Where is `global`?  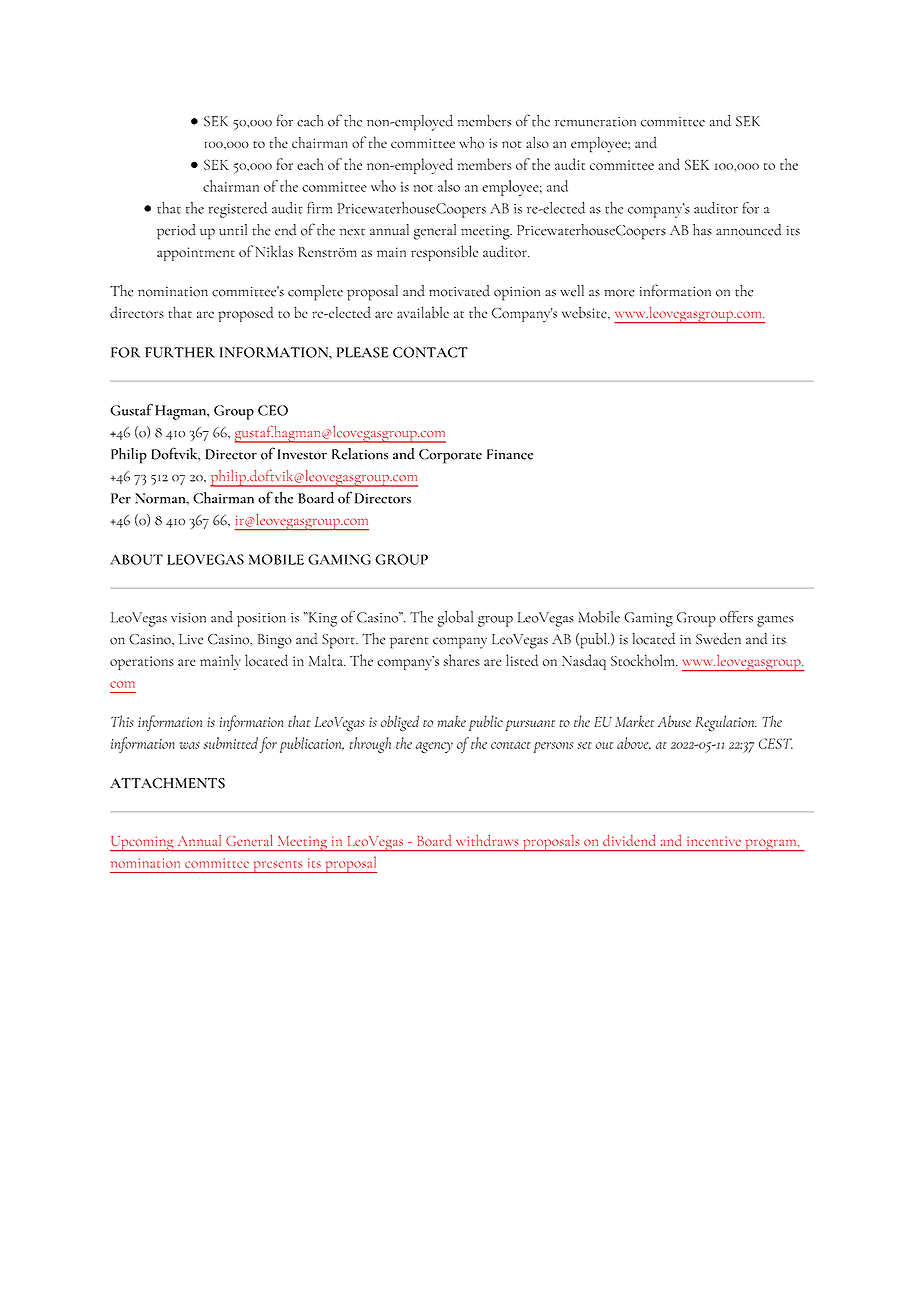
global is located at coordinates (455, 619).
